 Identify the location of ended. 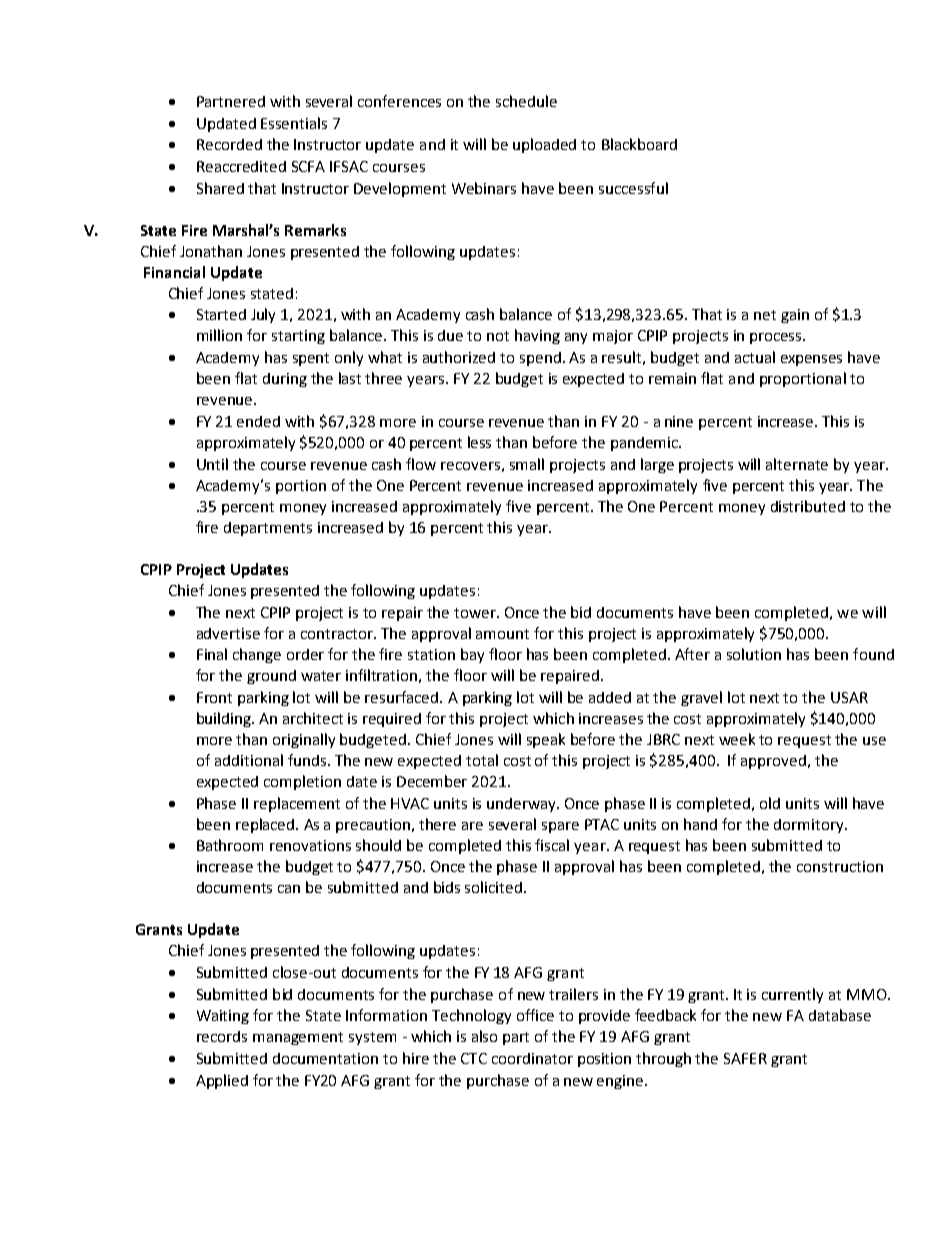
(258, 421).
